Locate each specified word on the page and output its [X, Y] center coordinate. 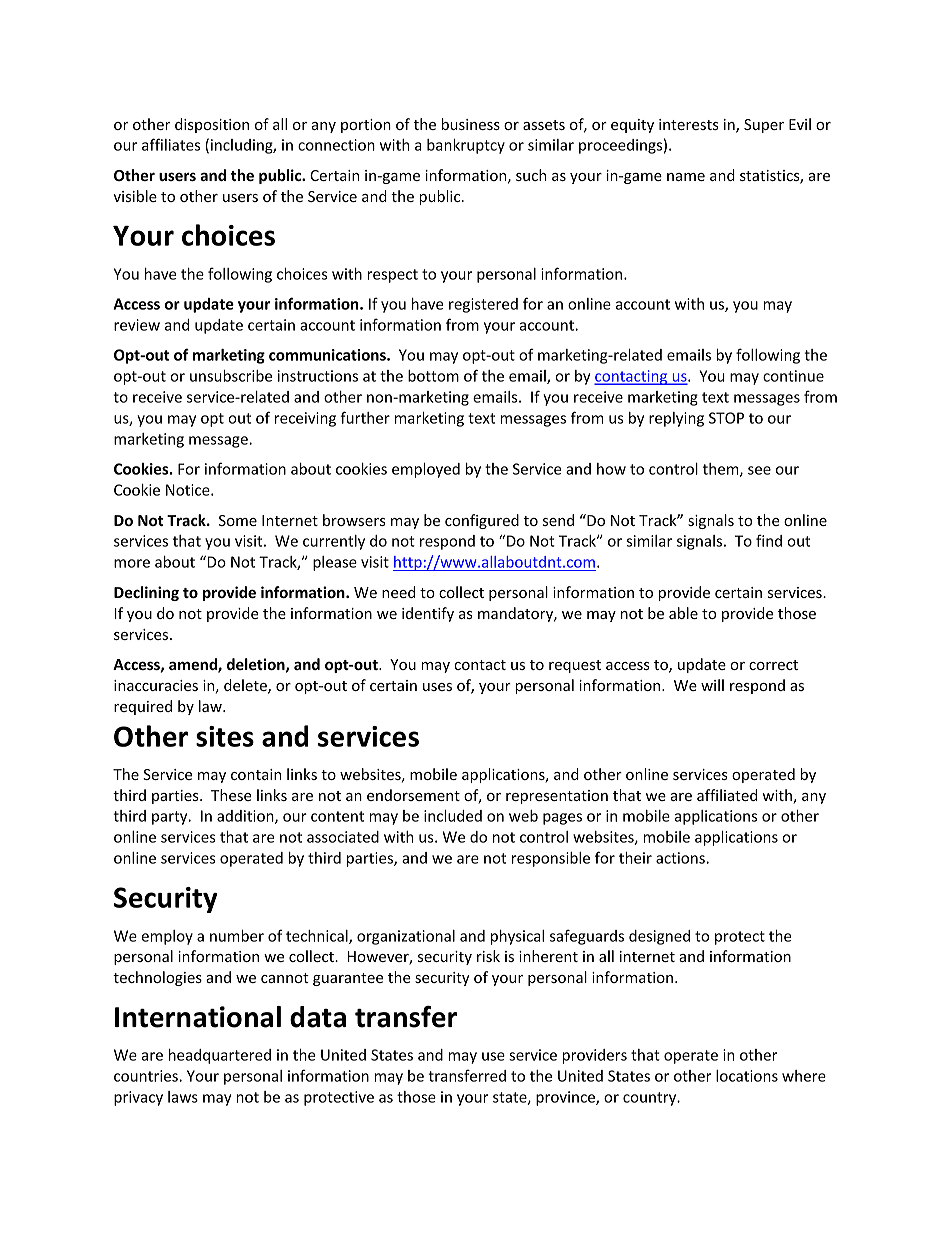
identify [428, 614]
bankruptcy [466, 146]
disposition [212, 125]
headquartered [220, 1056]
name [686, 177]
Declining [146, 593]
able [683, 613]
